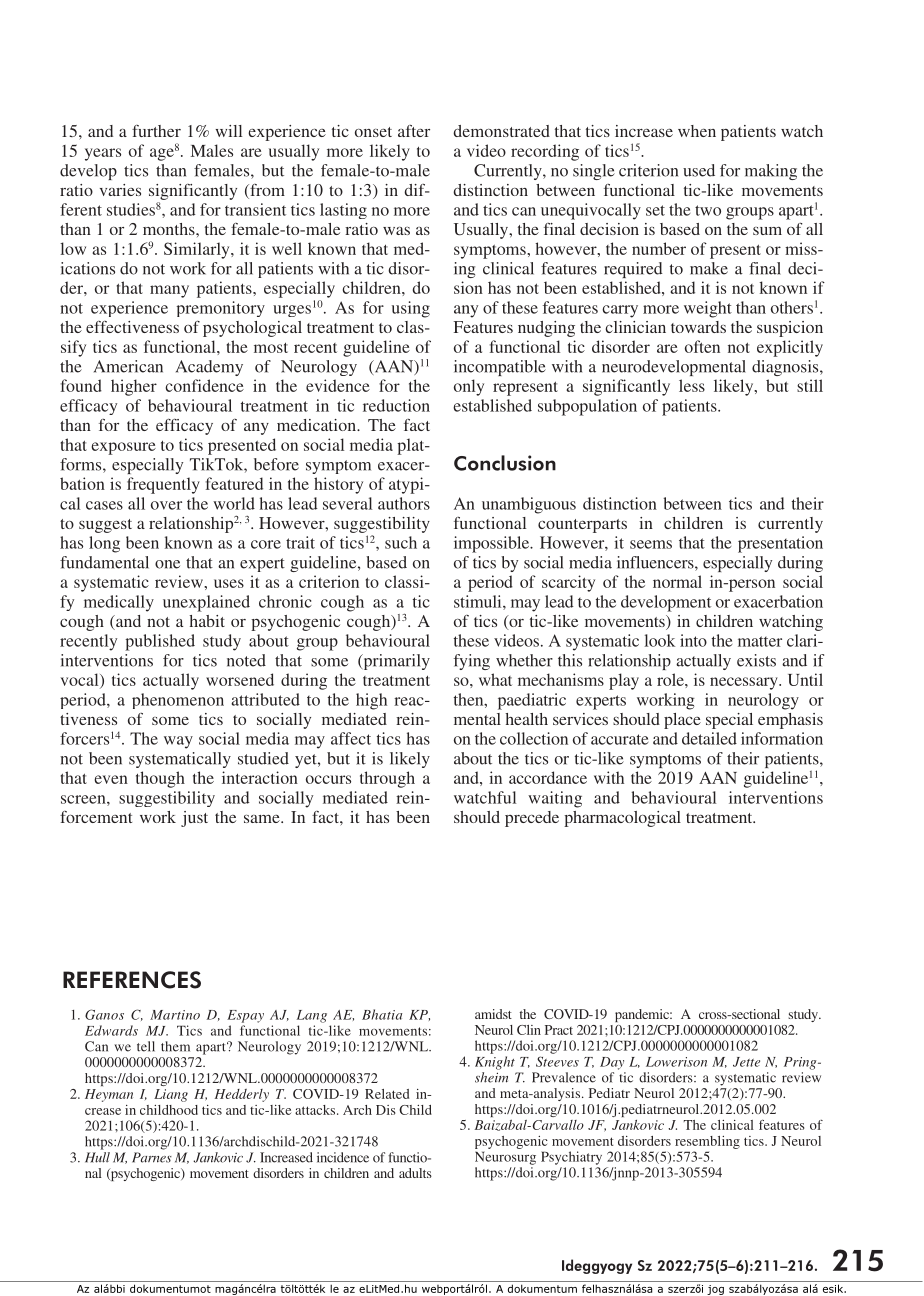 The height and width of the document is (1296, 924). I want to click on used, so click(699, 170).
